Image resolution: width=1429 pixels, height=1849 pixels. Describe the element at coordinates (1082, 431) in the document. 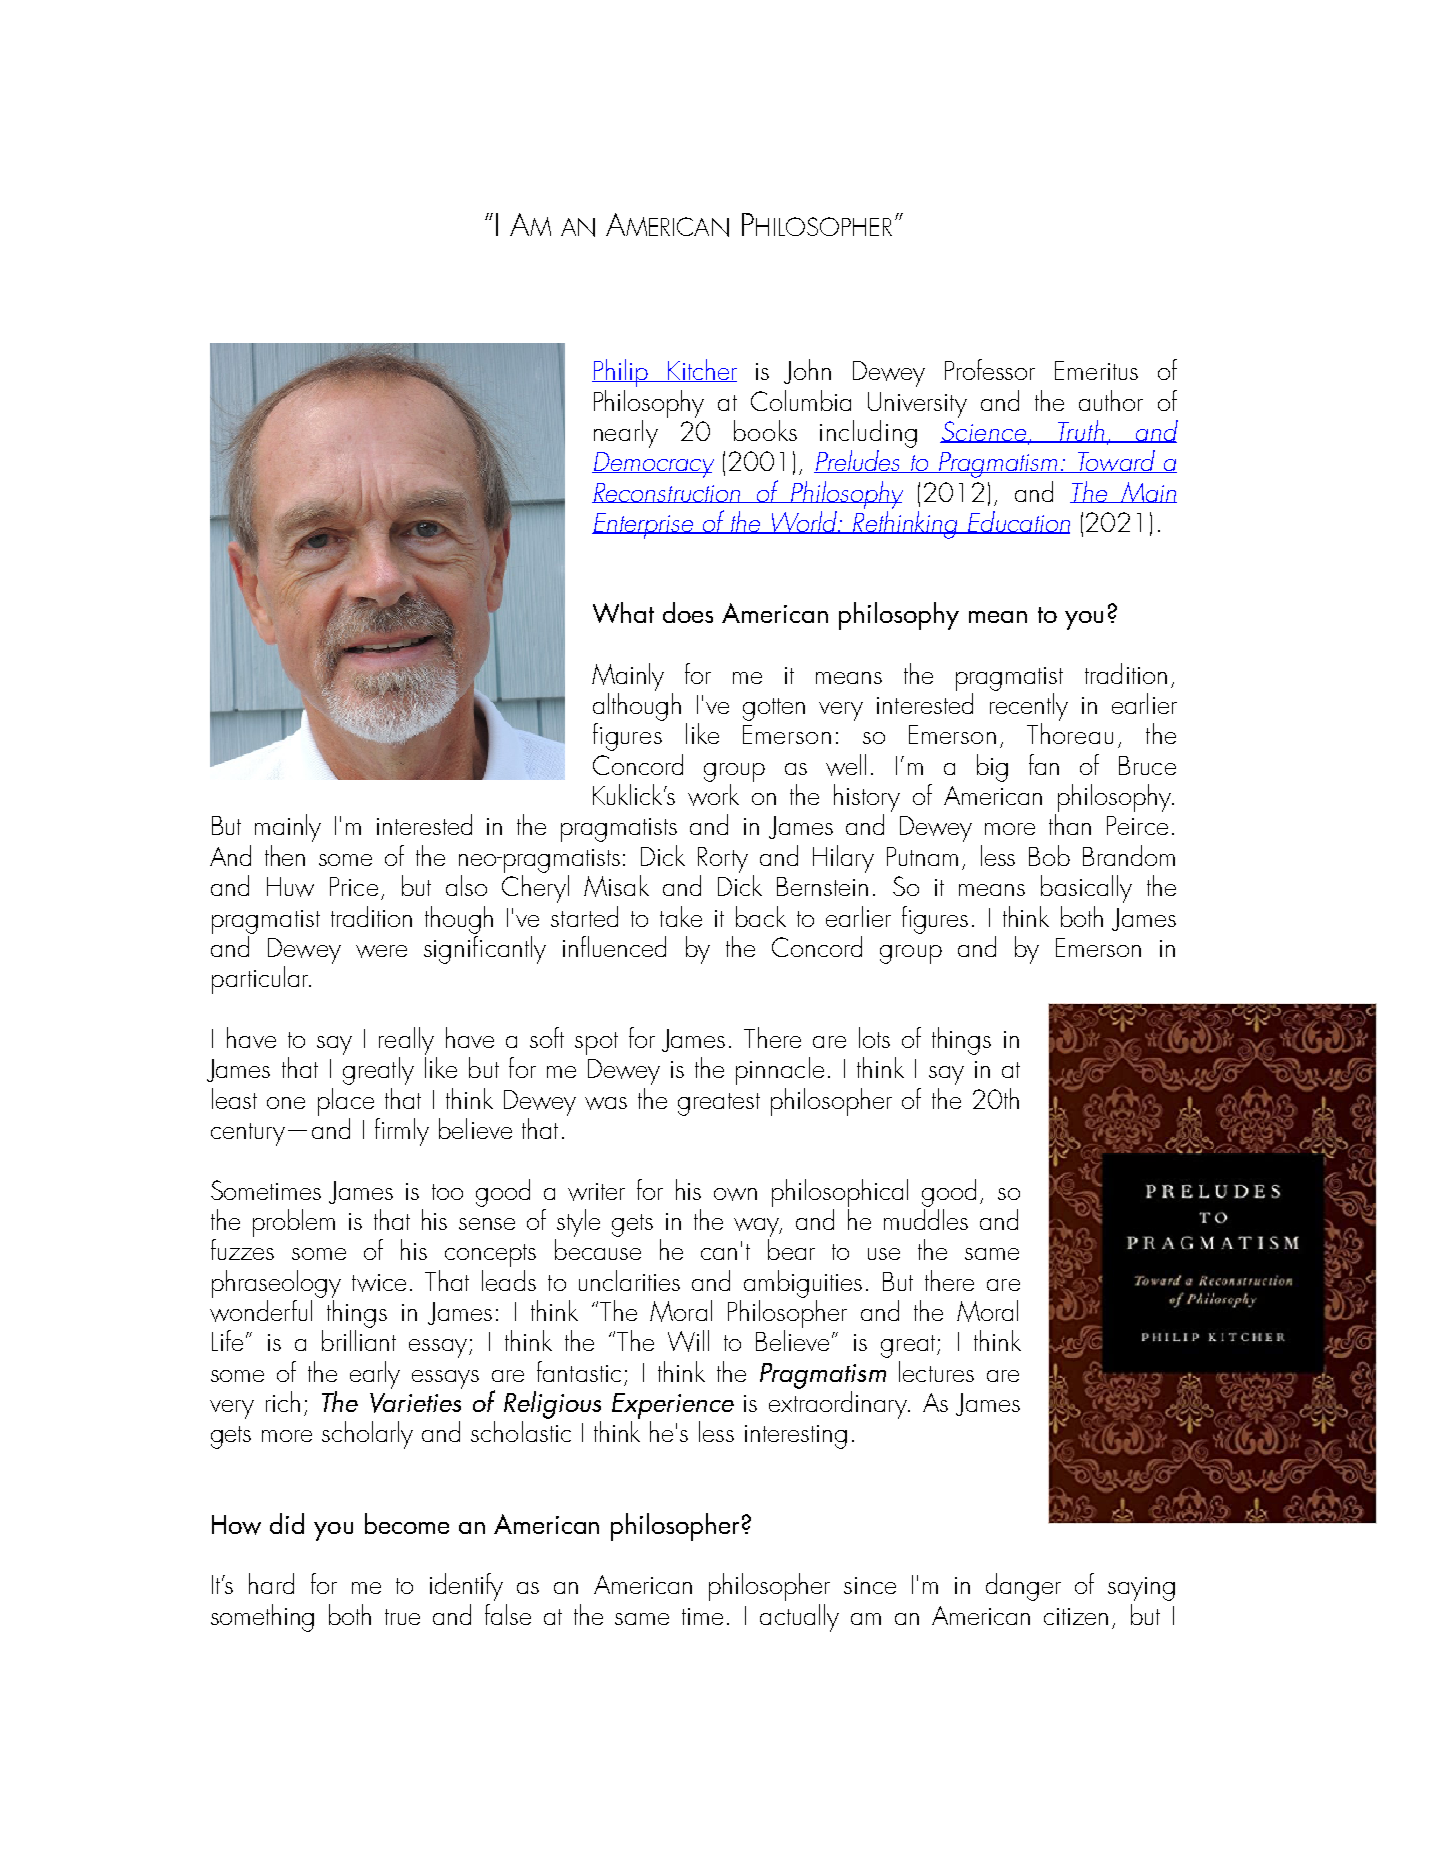

I see `Truth` at that location.
